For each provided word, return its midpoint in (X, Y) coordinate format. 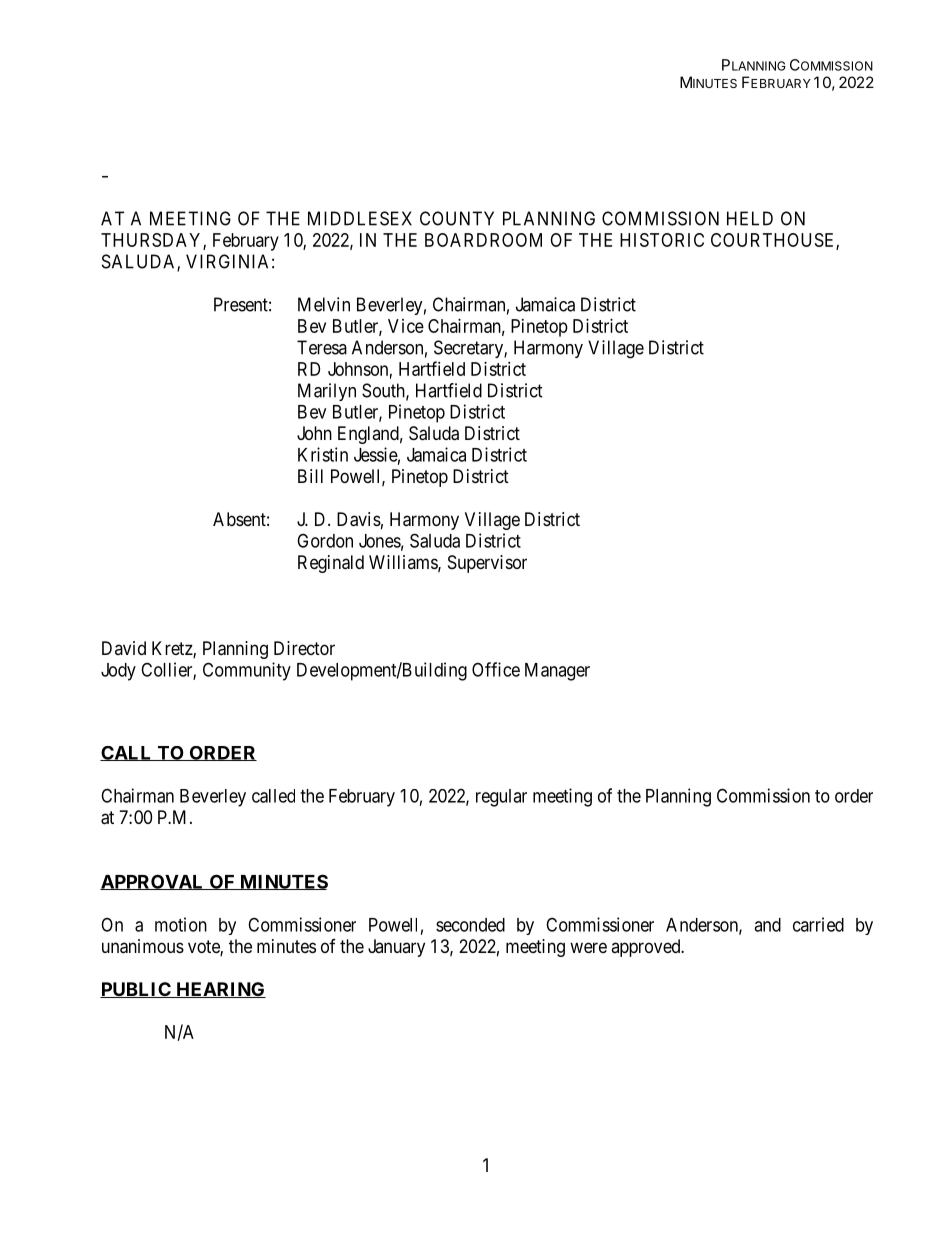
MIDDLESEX (360, 218)
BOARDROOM (483, 240)
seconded (470, 925)
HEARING (220, 990)
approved (647, 948)
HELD (750, 218)
